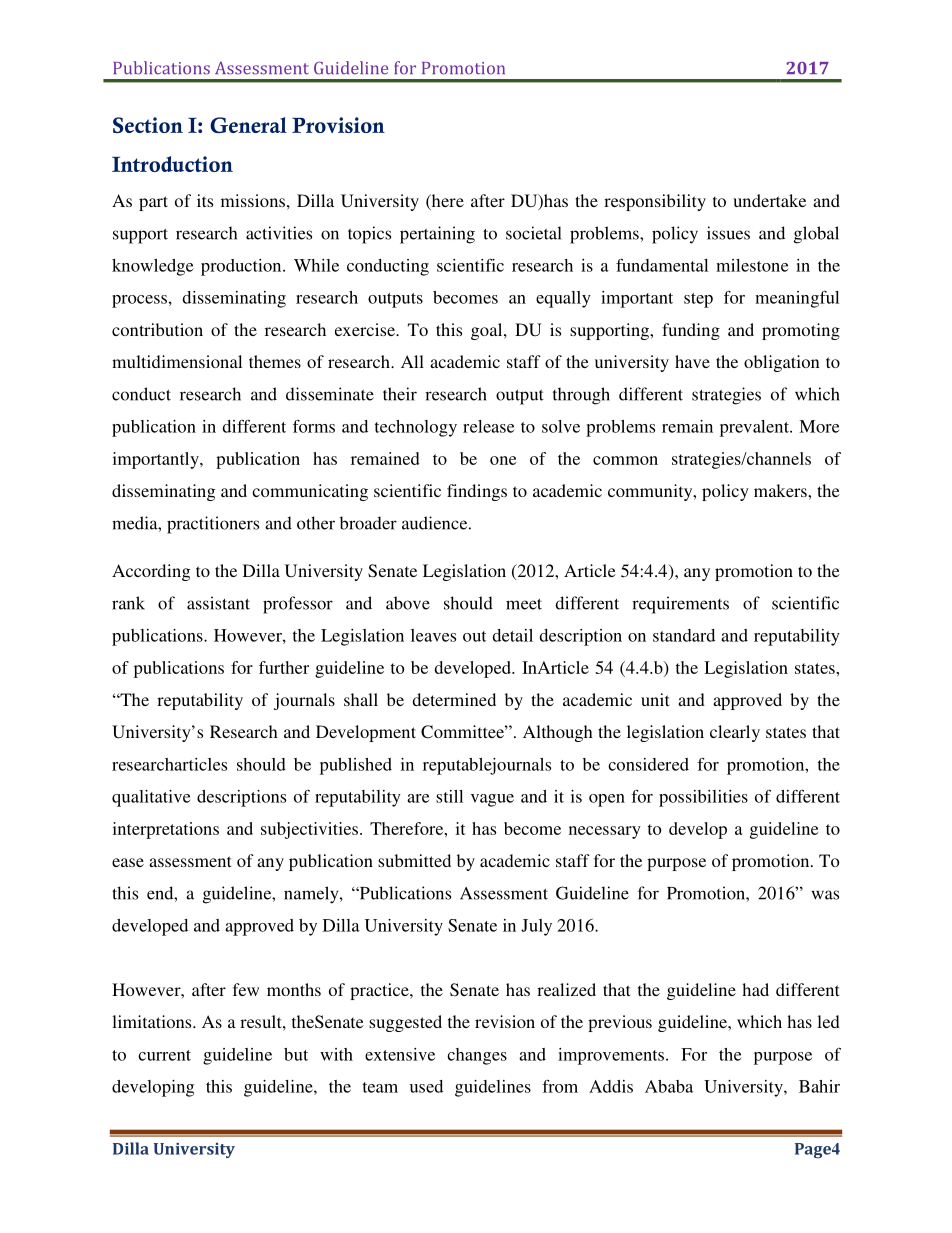 This screenshot has width=952, height=1233. I want to click on changes, so click(477, 1056).
